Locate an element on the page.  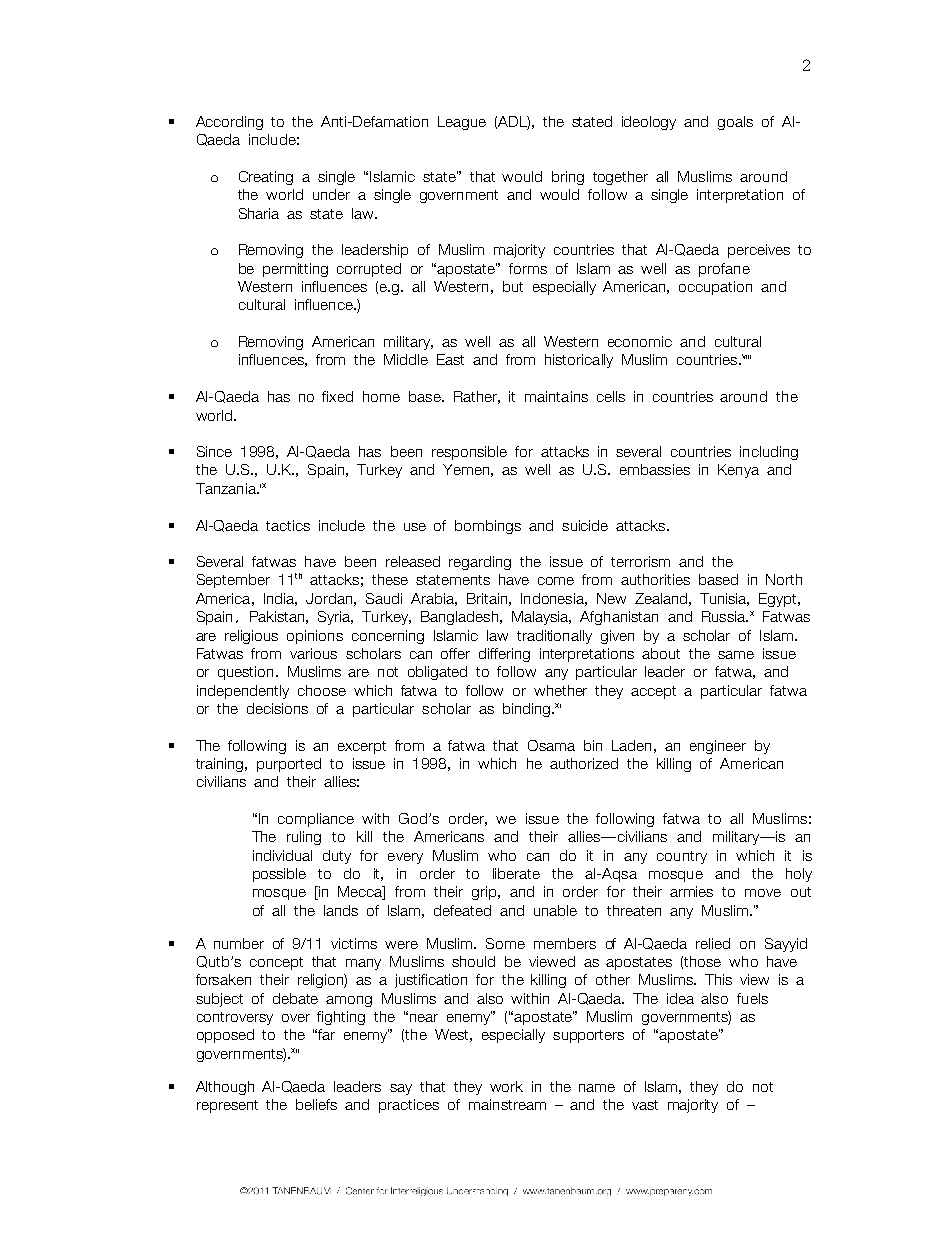
Britain is located at coordinates (487, 598).
